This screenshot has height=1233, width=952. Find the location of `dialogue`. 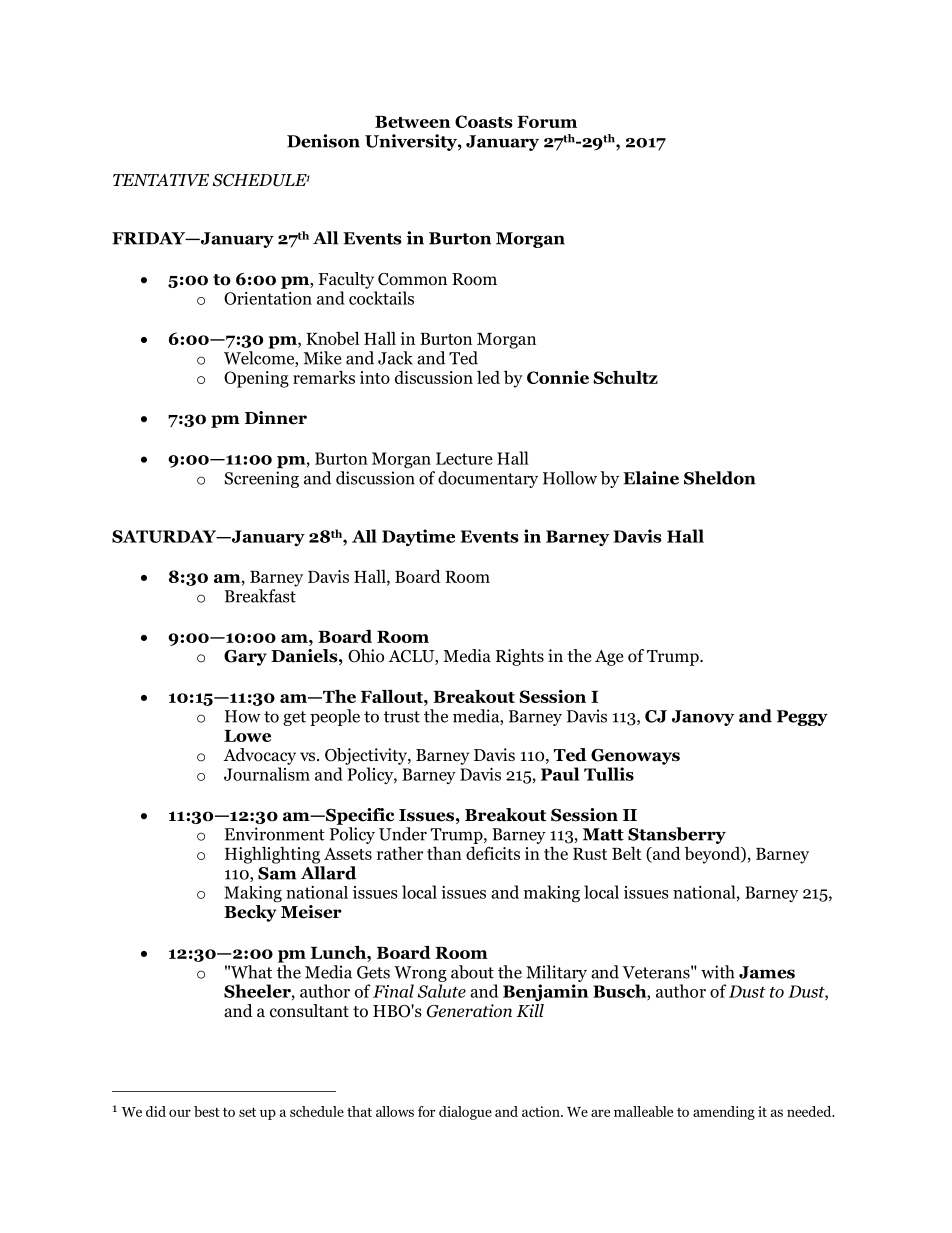

dialogue is located at coordinates (465, 1113).
